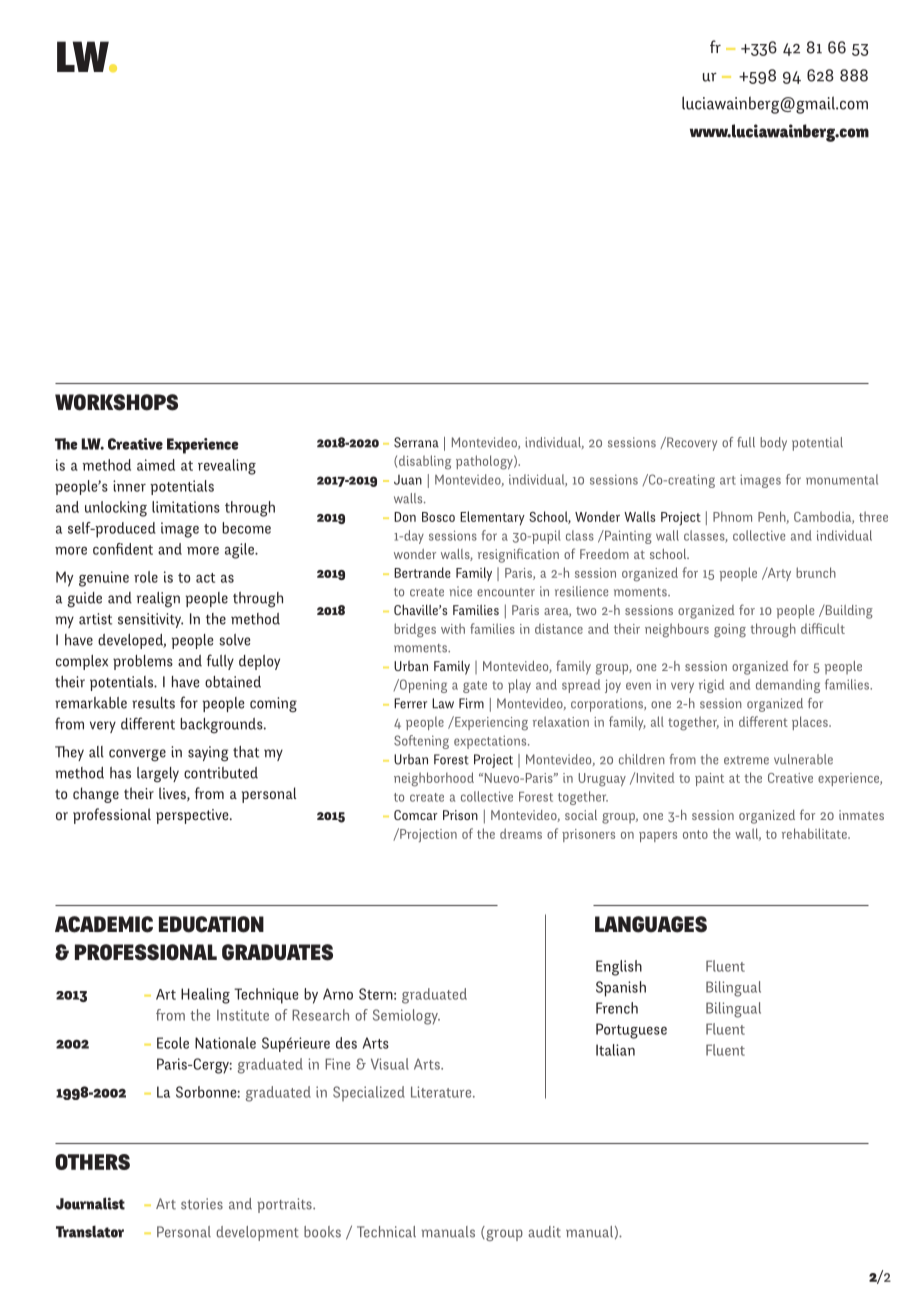 Image resolution: width=924 pixels, height=1308 pixels. I want to click on Technical, so click(386, 1232).
